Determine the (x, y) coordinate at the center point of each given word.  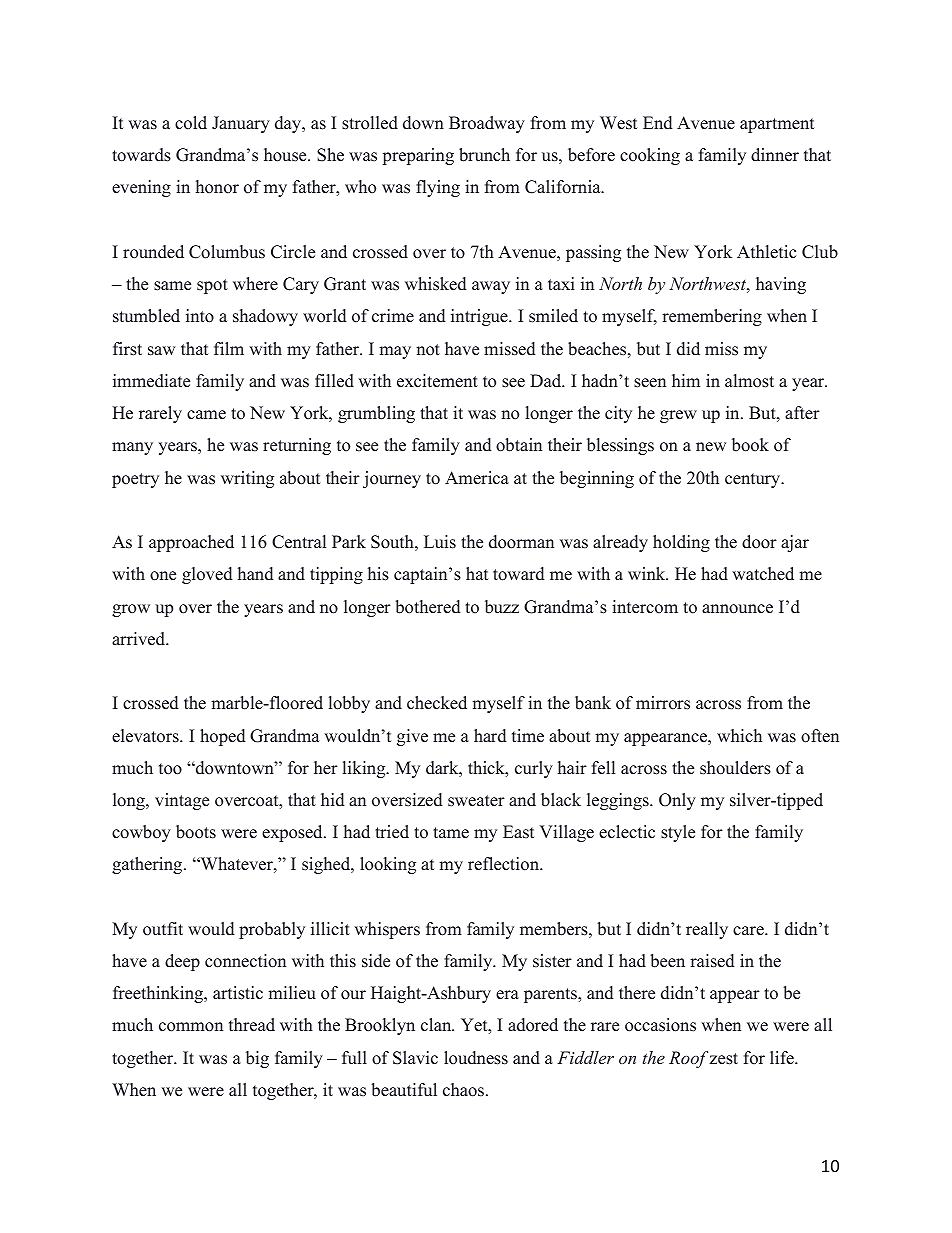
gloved (207, 575)
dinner (775, 155)
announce (737, 609)
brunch (484, 155)
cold (191, 123)
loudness (476, 1058)
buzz (502, 607)
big (257, 1059)
